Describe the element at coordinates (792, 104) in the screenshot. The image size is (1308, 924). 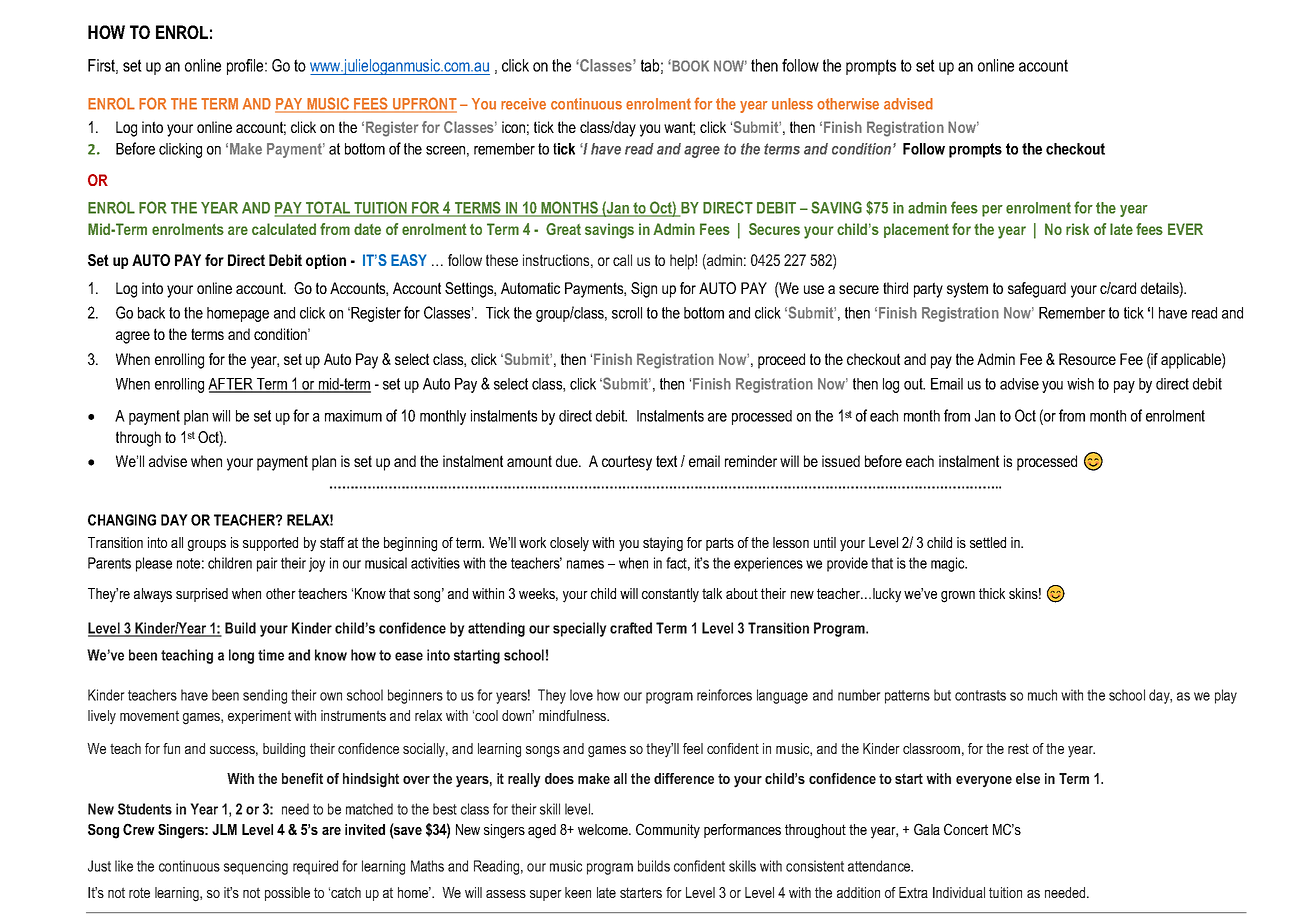
I see `unless` at that location.
